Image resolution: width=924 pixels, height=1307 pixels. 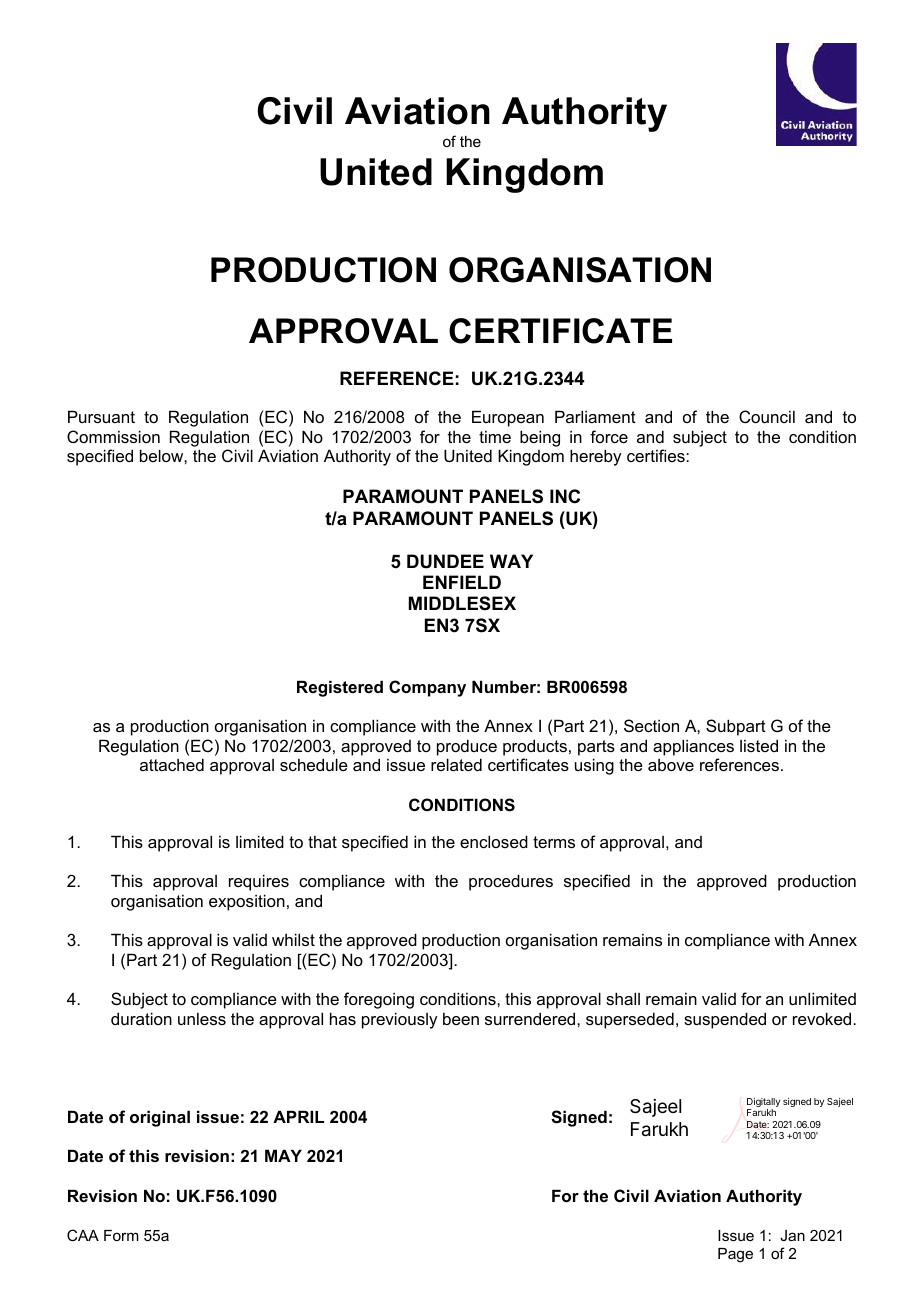 What do you see at coordinates (113, 436) in the image?
I see `Commission` at bounding box center [113, 436].
